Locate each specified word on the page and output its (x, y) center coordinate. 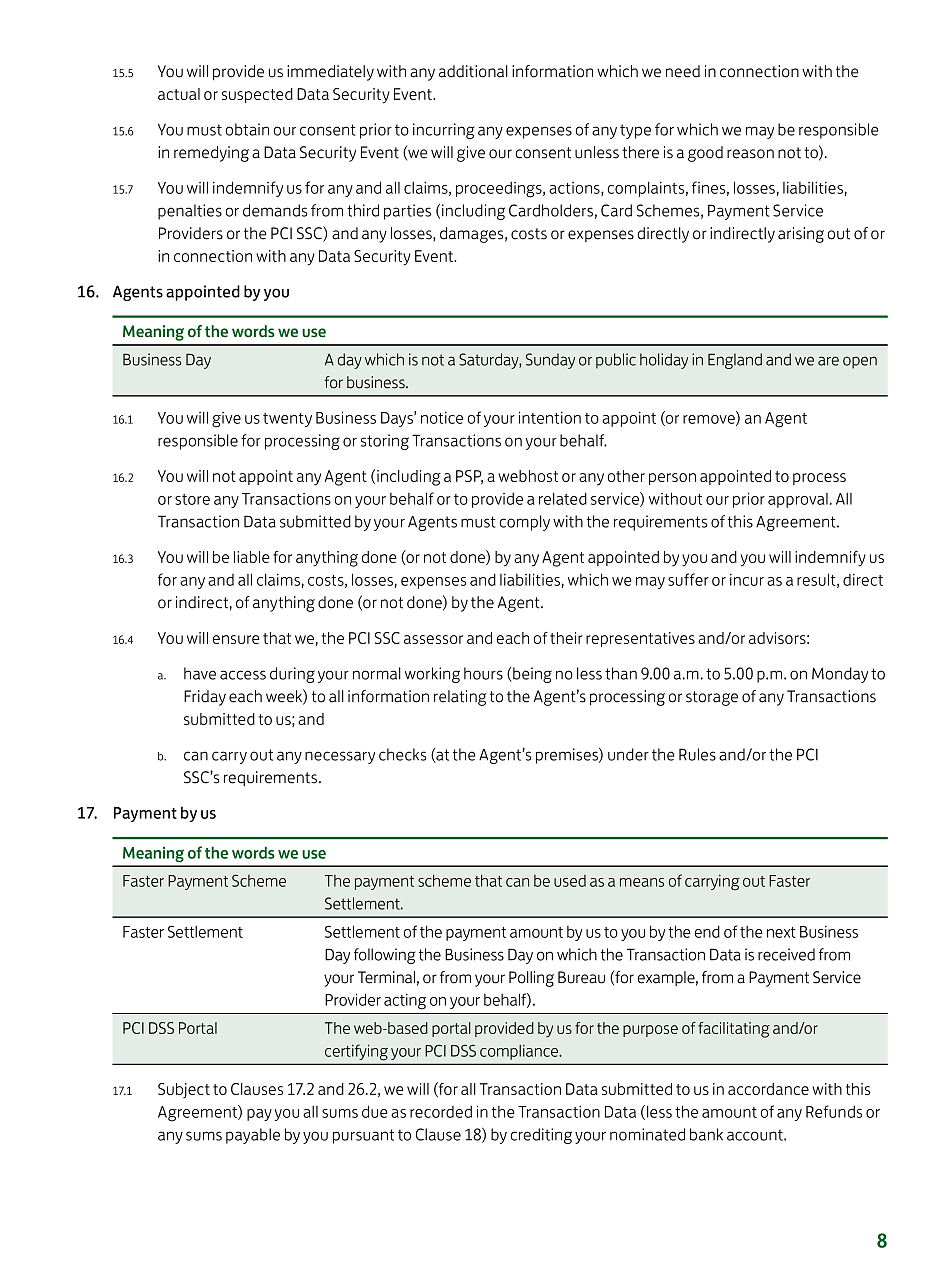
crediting (541, 1136)
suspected (257, 95)
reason (750, 154)
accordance (768, 1089)
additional (473, 71)
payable (253, 1136)
